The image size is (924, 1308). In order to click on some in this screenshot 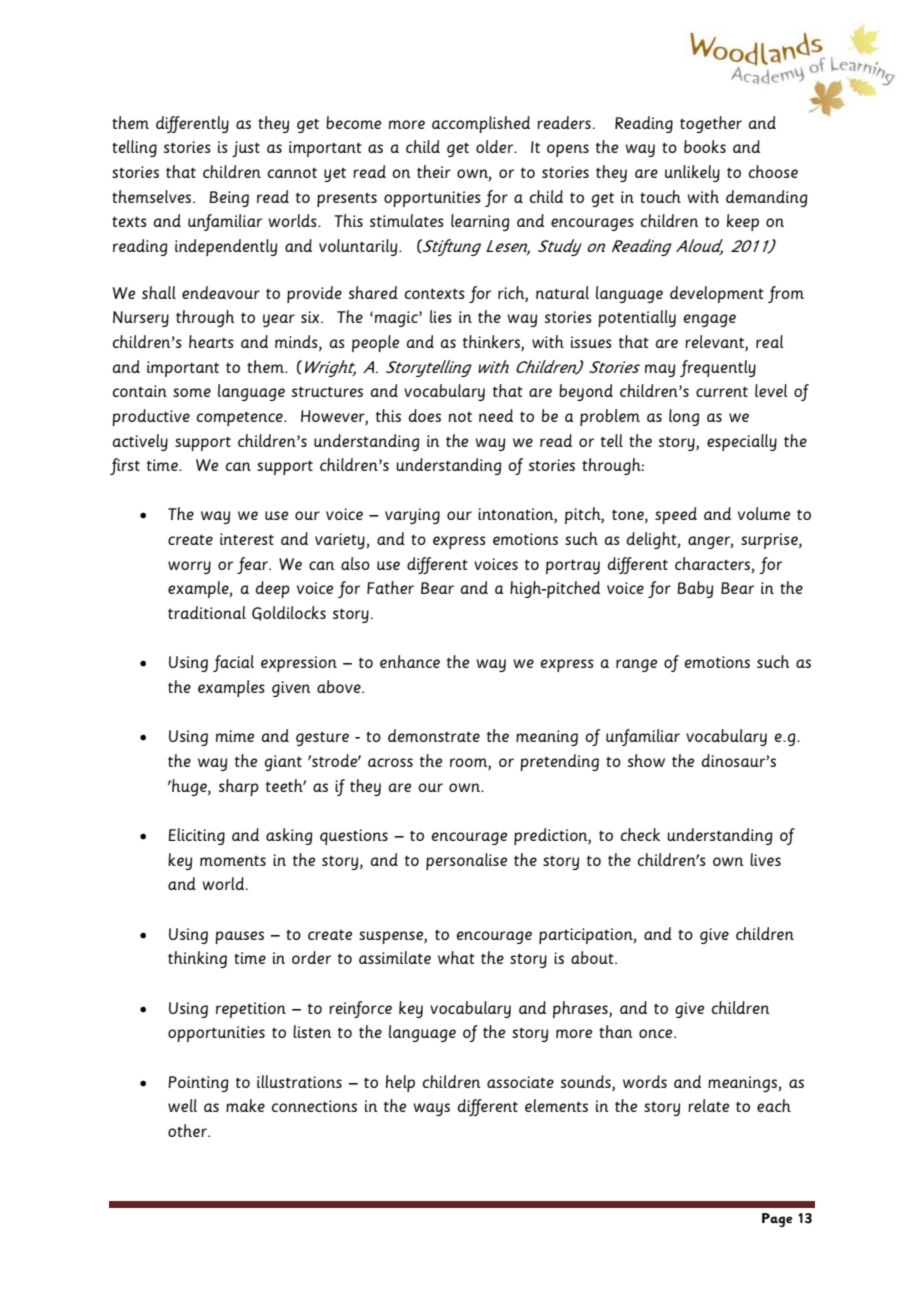, I will do `click(192, 392)`.
